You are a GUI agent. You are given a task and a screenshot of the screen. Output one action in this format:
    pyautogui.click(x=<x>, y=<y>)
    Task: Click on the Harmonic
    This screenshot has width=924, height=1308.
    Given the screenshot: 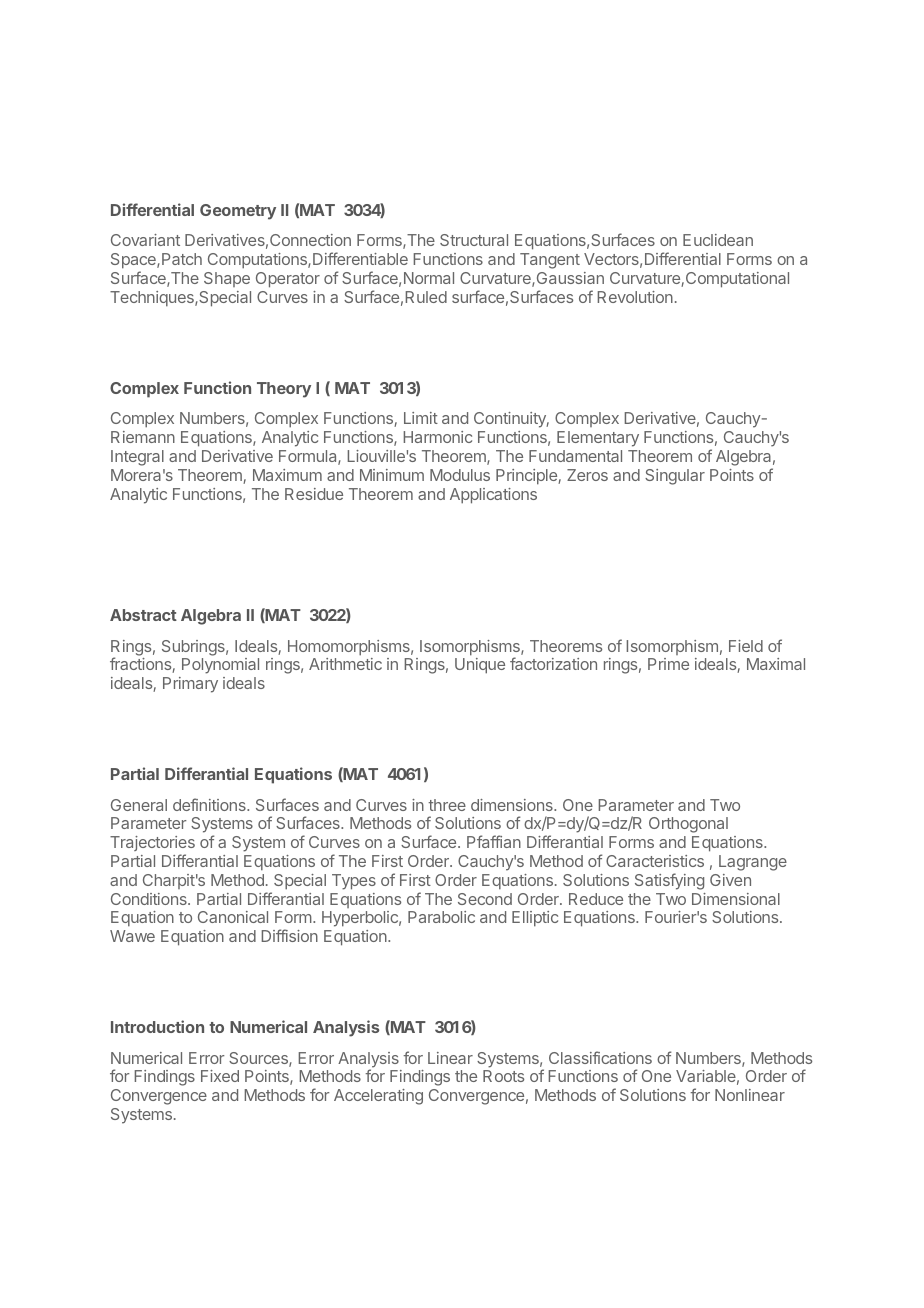 What is the action you would take?
    pyautogui.click(x=438, y=437)
